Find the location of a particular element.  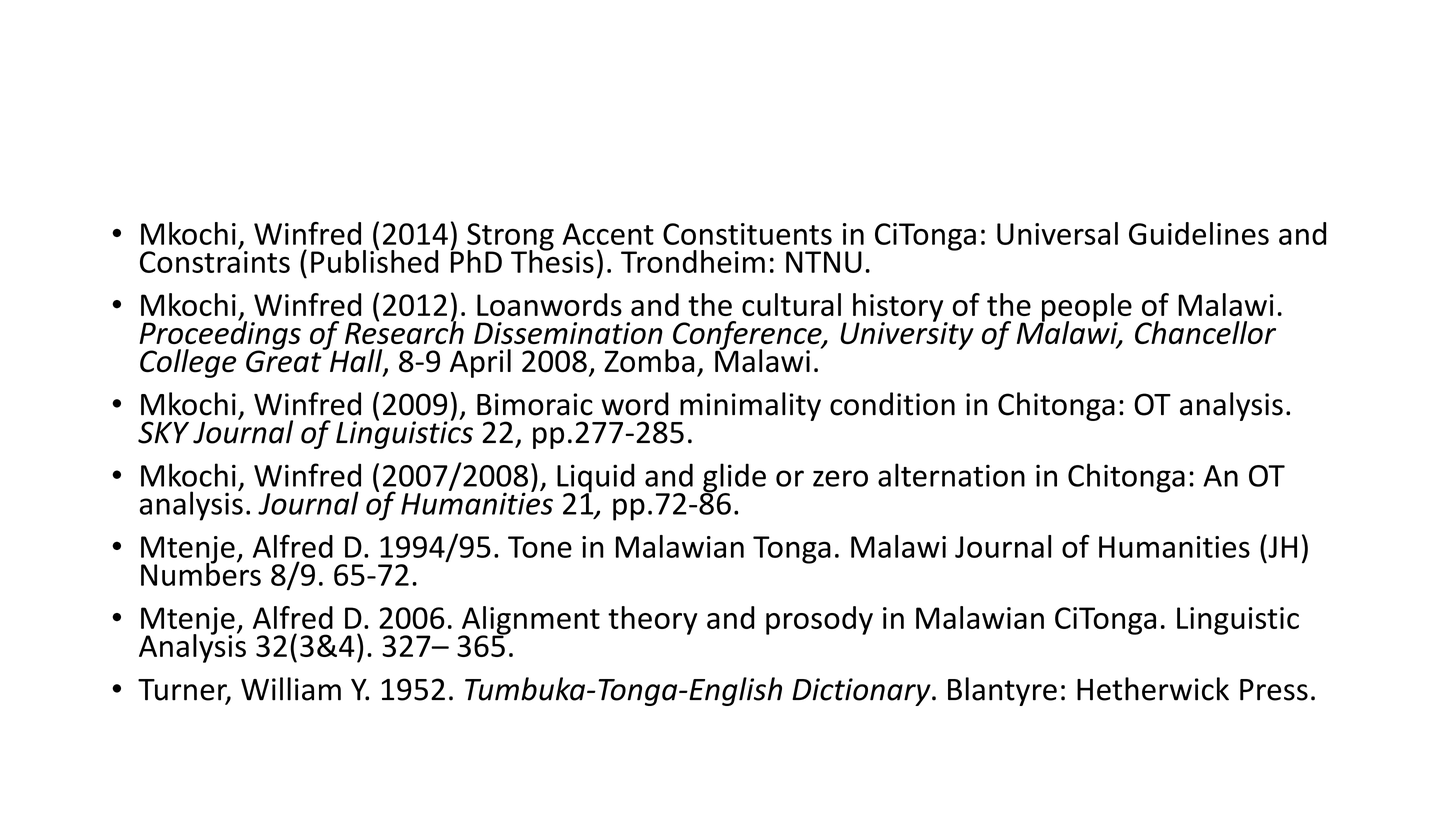

Published is located at coordinates (374, 260).
